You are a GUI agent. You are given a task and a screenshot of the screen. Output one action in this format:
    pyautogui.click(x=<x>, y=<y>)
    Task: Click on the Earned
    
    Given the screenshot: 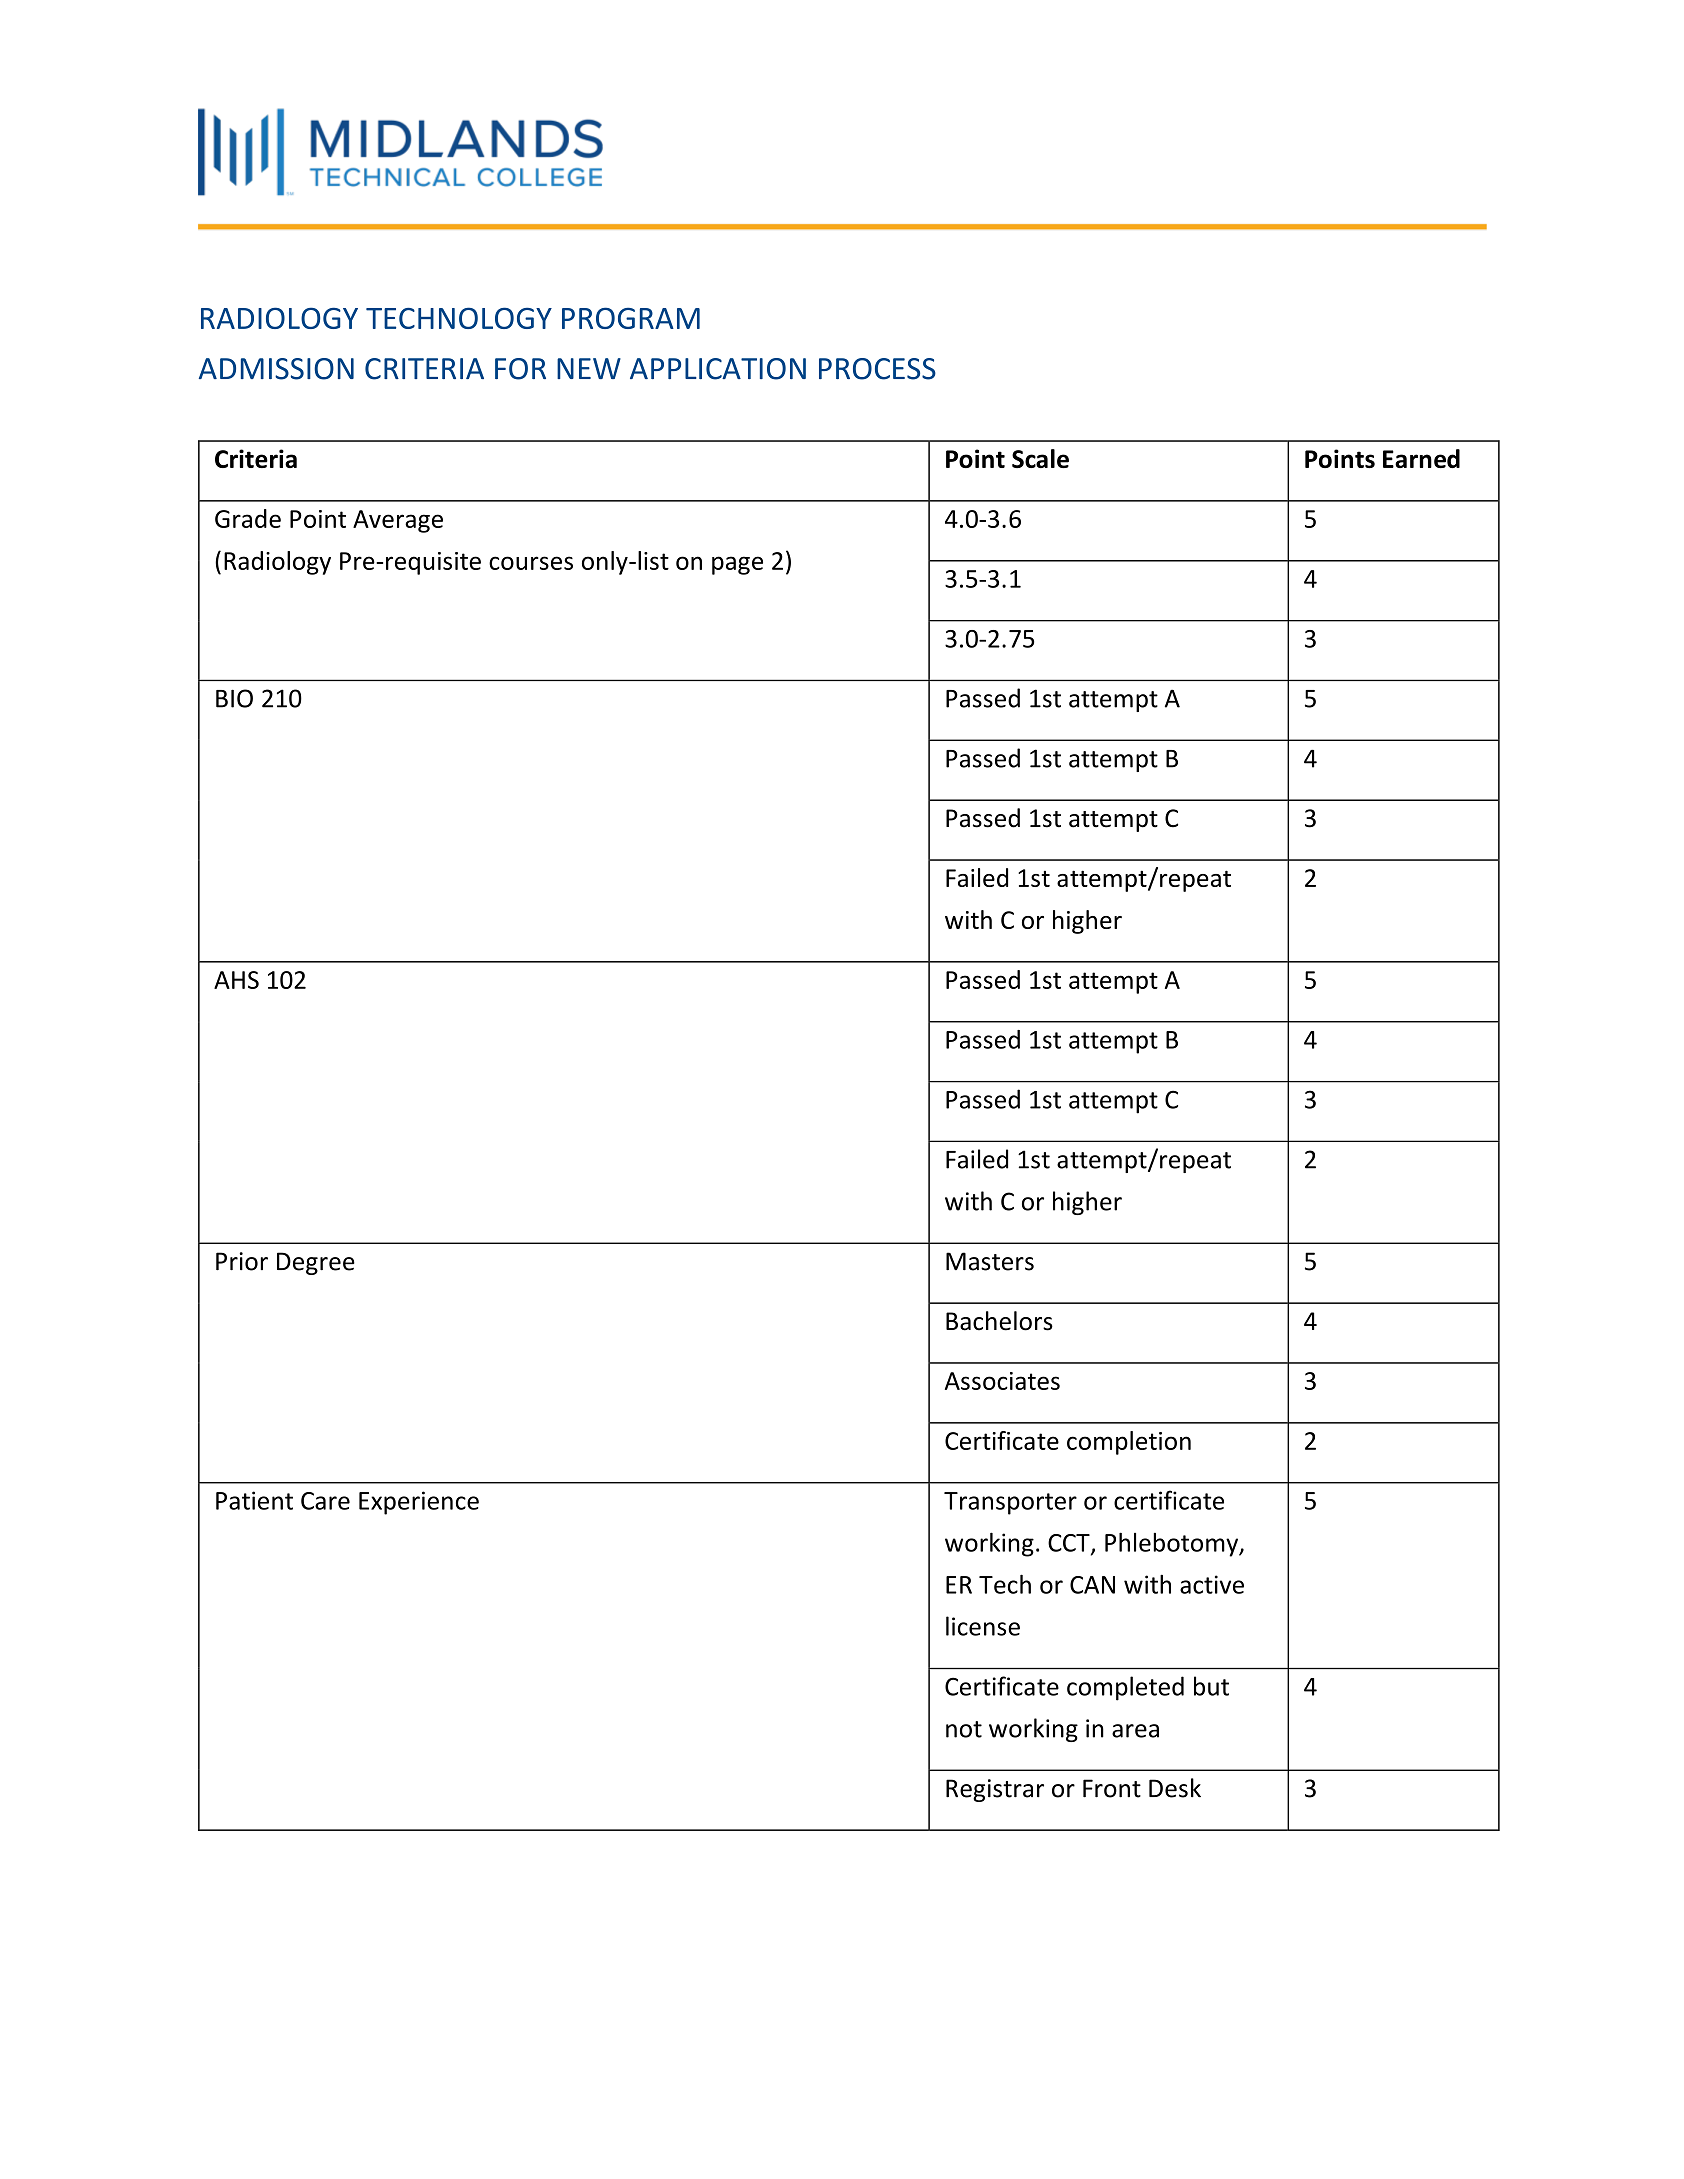 What is the action you would take?
    pyautogui.click(x=1421, y=458)
